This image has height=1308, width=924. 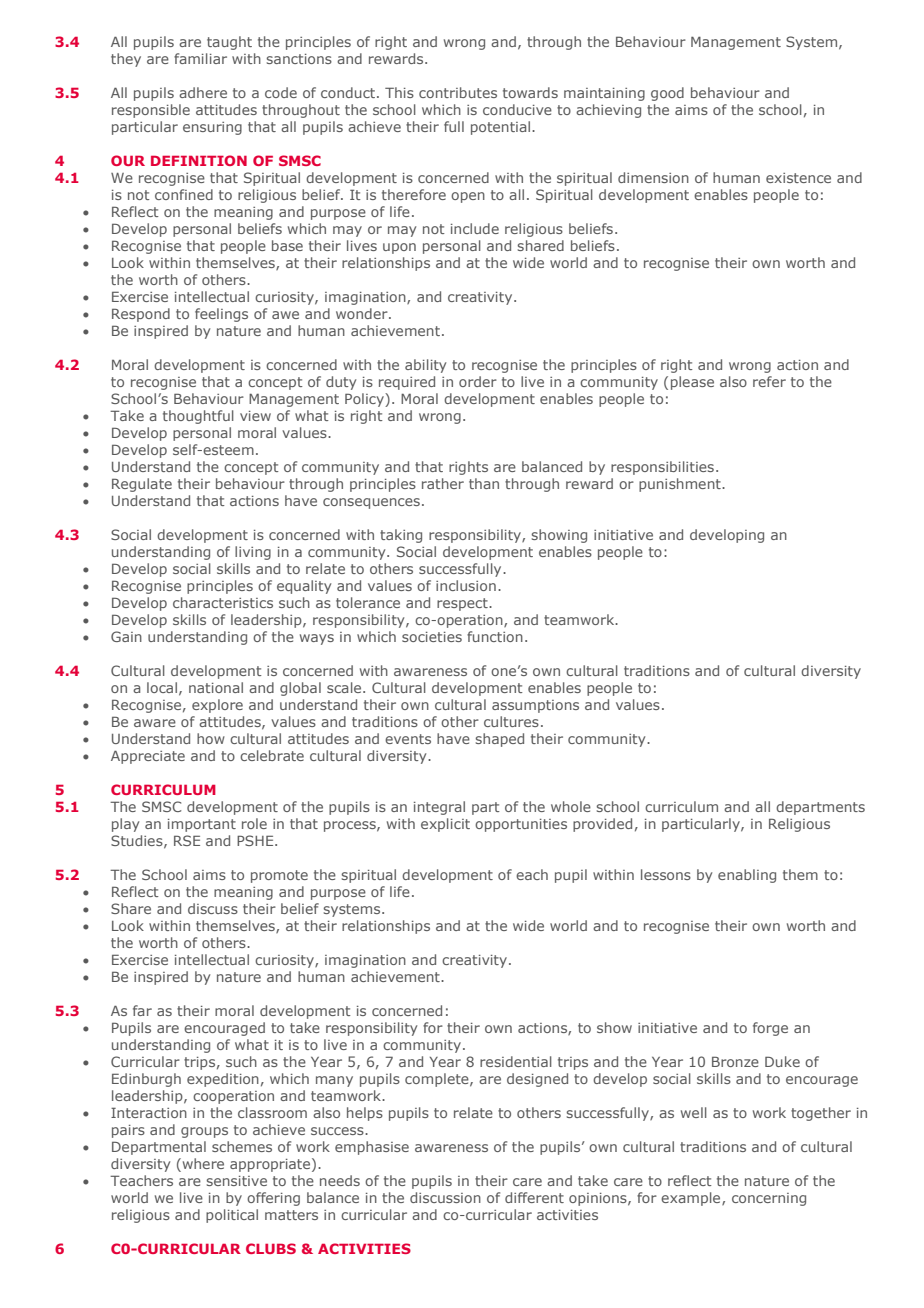 What do you see at coordinates (458, 92) in the image?
I see `contributes` at bounding box center [458, 92].
